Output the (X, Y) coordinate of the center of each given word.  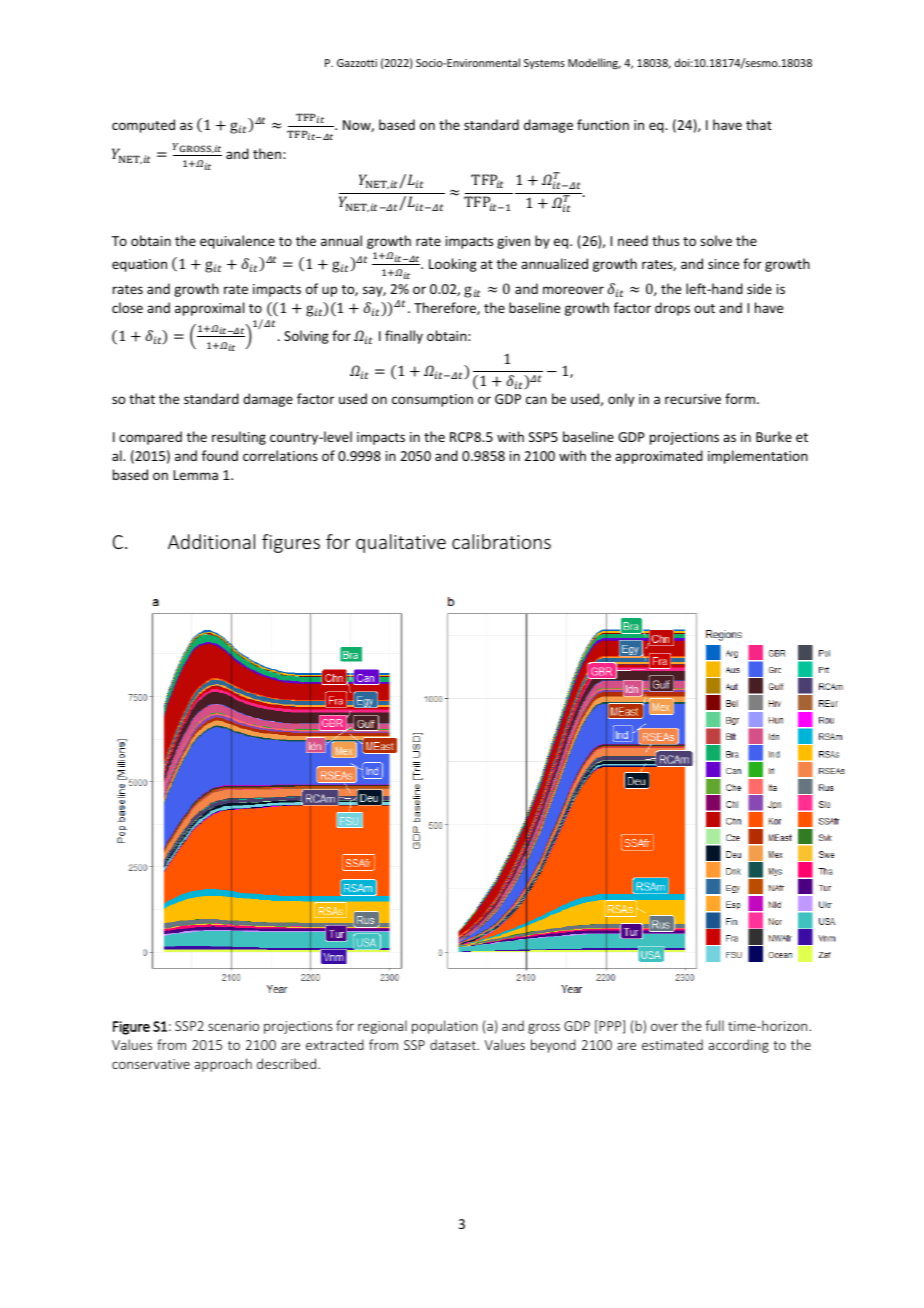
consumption (432, 400)
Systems (544, 64)
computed (143, 126)
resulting (239, 438)
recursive (693, 399)
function (603, 124)
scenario (233, 1026)
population (445, 1027)
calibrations (501, 541)
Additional (211, 541)
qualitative (401, 543)
